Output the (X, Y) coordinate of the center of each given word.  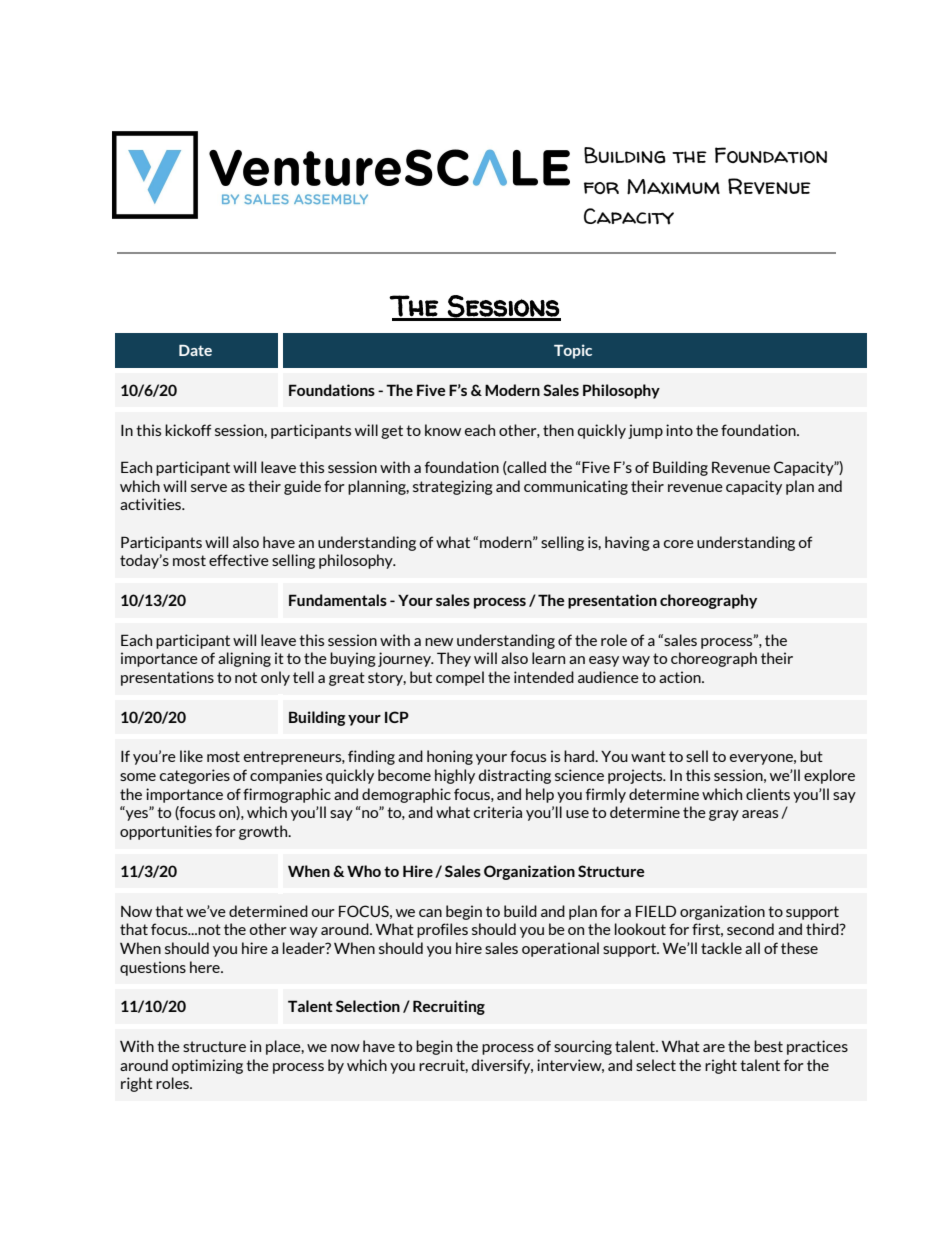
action (681, 677)
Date (195, 350)
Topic (573, 351)
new (439, 642)
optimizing (207, 1066)
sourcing (583, 1047)
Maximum (673, 187)
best (768, 1046)
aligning (244, 659)
